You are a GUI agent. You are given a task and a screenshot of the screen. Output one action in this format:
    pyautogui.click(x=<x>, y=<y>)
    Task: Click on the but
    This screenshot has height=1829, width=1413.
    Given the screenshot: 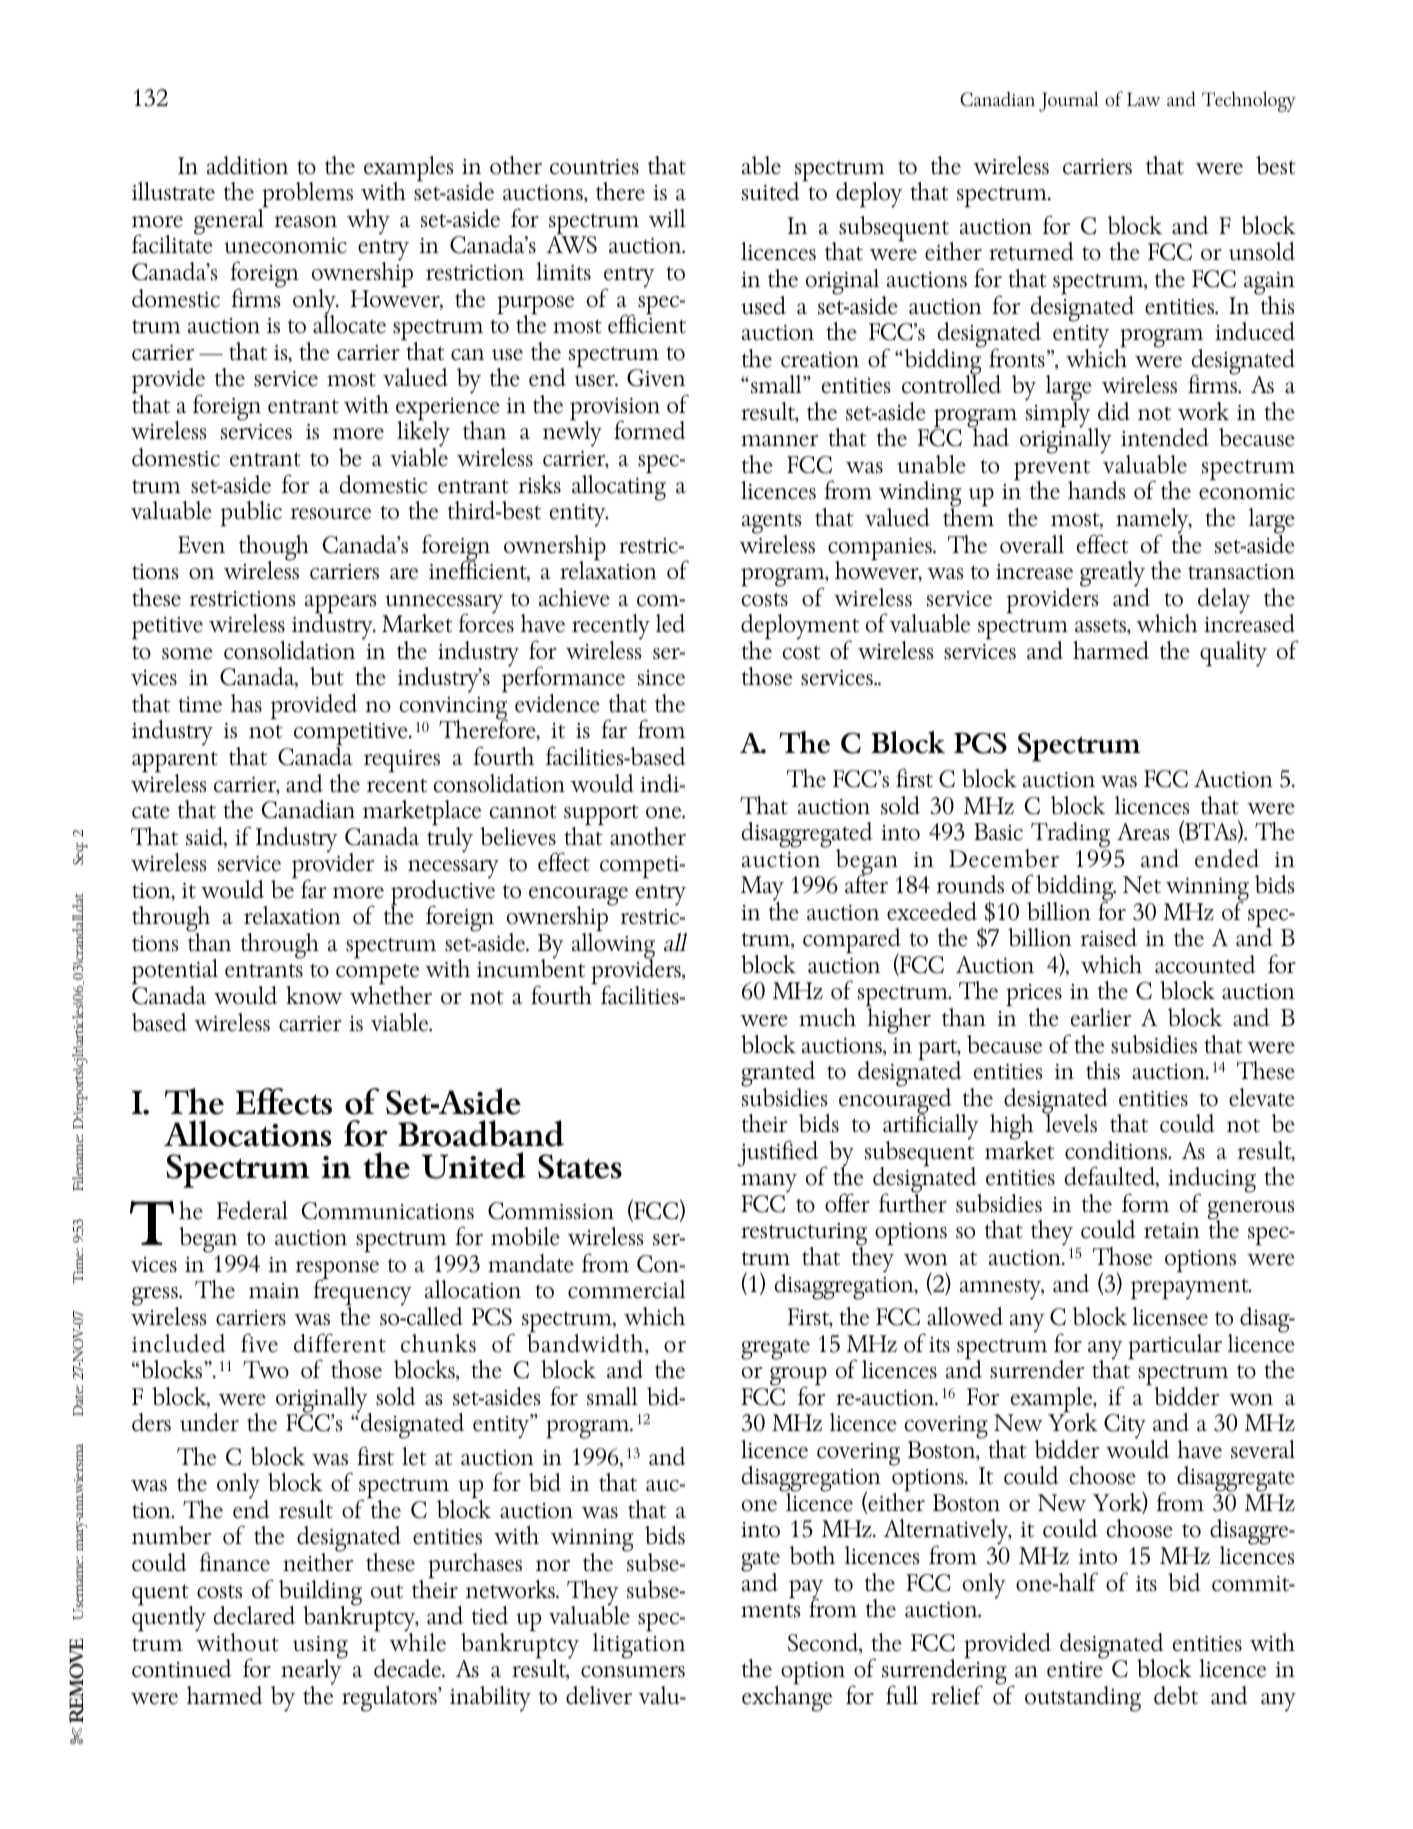 What is the action you would take?
    pyautogui.click(x=327, y=676)
